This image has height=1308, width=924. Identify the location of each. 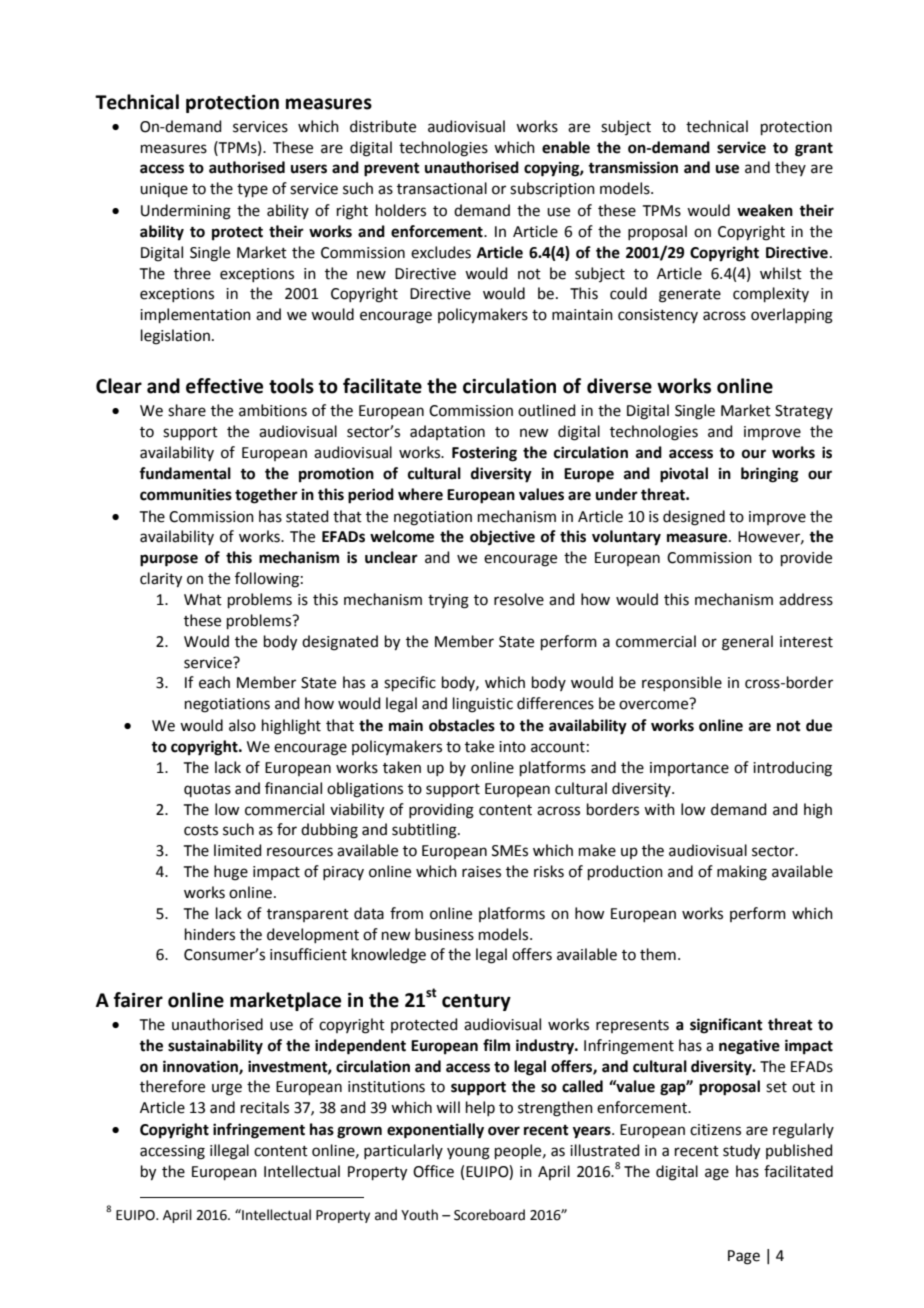
(214, 682).
